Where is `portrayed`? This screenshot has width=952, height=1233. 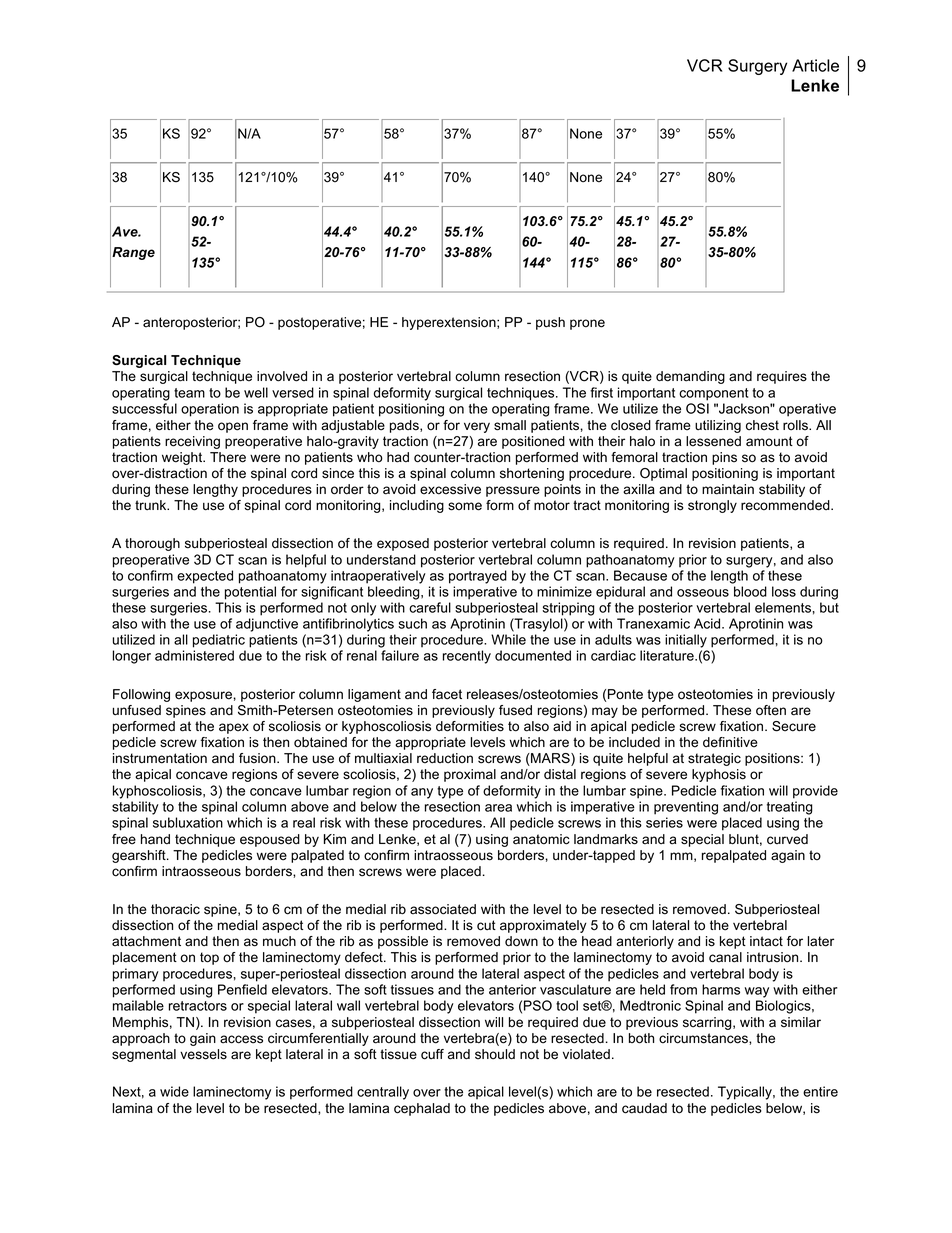
portrayed is located at coordinates (478, 577).
